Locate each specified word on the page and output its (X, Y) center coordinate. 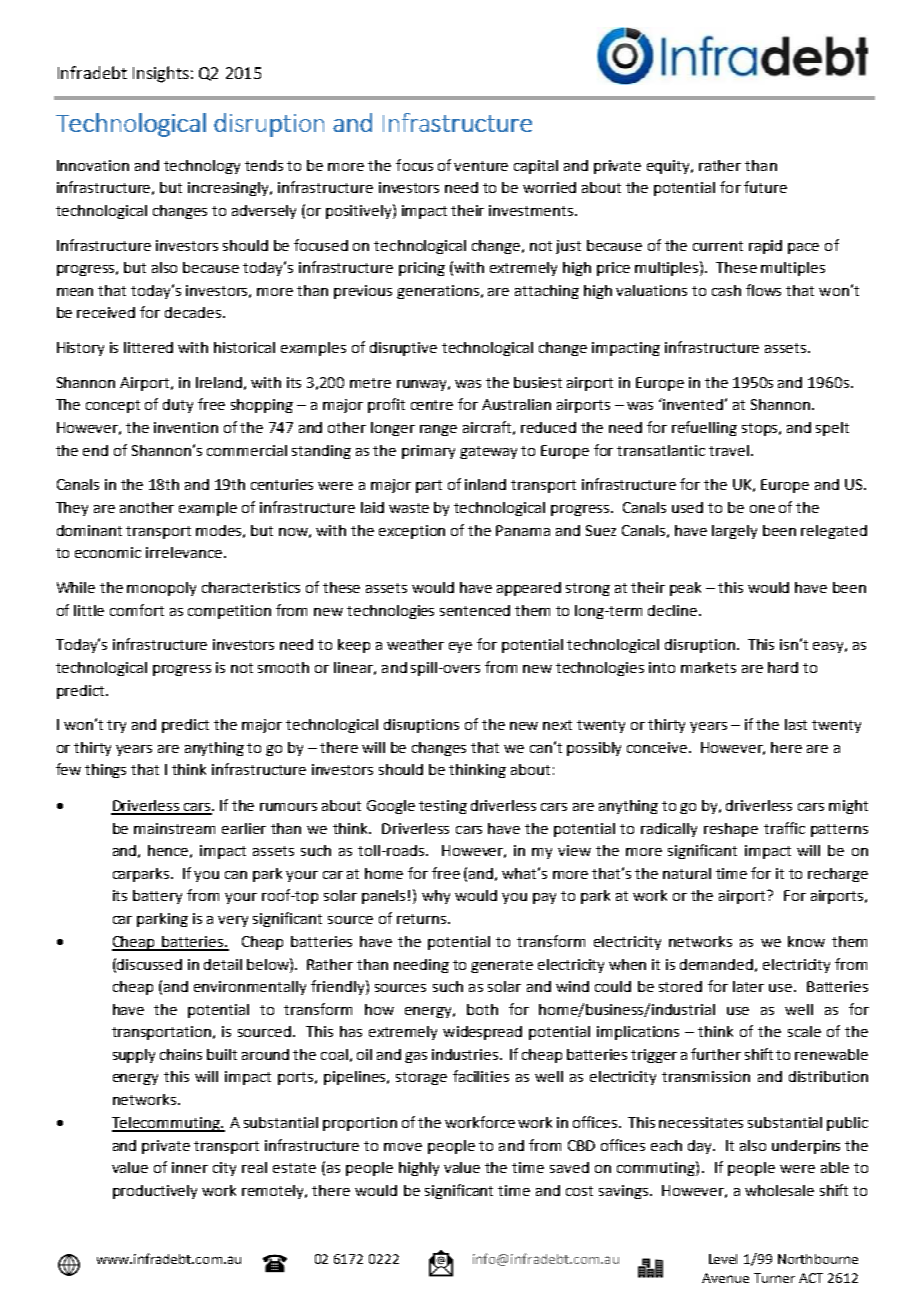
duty (178, 406)
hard (783, 667)
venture (481, 166)
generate (502, 966)
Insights (161, 74)
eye (460, 647)
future (765, 187)
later (748, 986)
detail (223, 964)
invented (692, 404)
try (116, 726)
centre (432, 405)
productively (155, 1192)
